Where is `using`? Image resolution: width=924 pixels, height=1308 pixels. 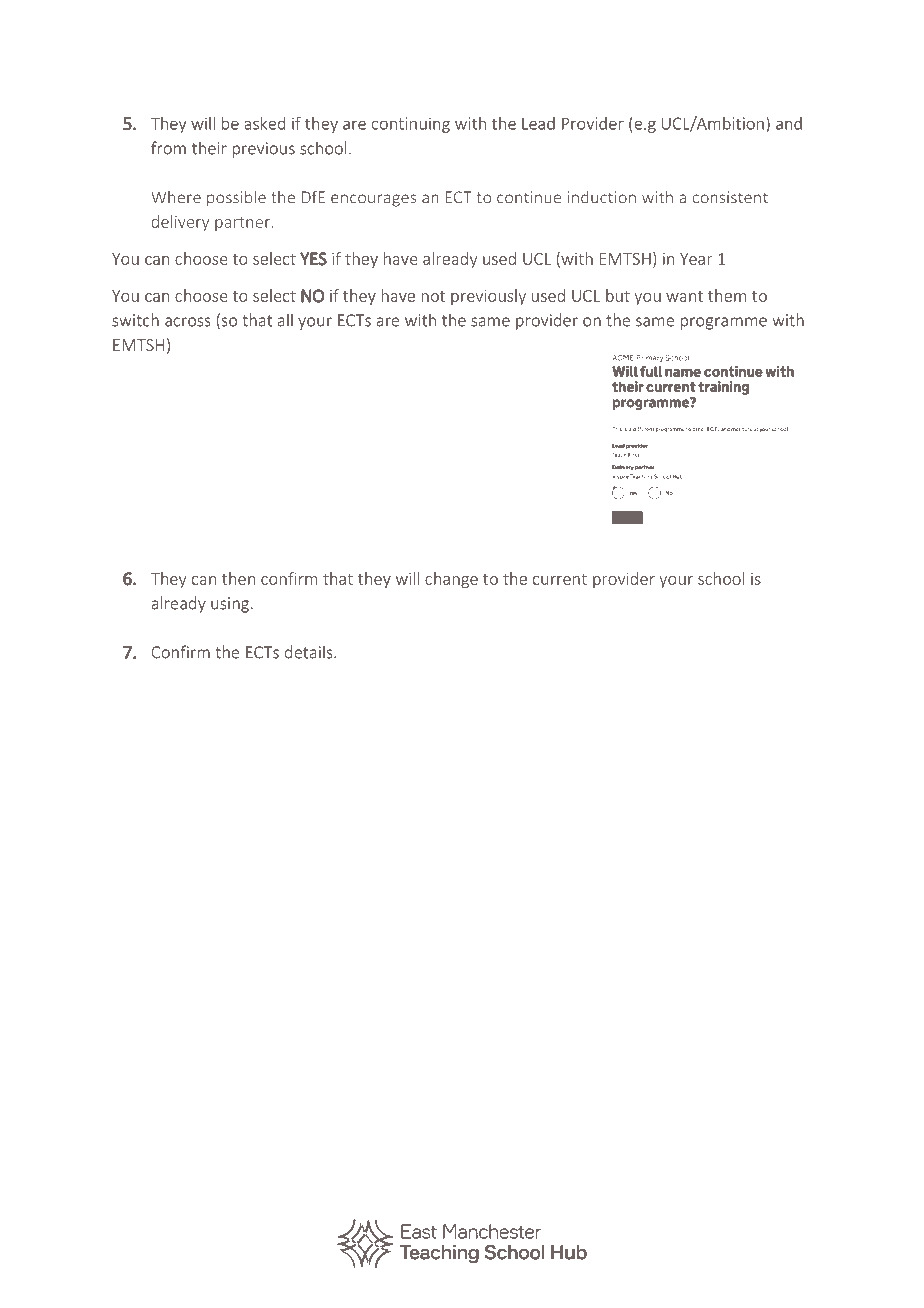
using is located at coordinates (230, 605).
